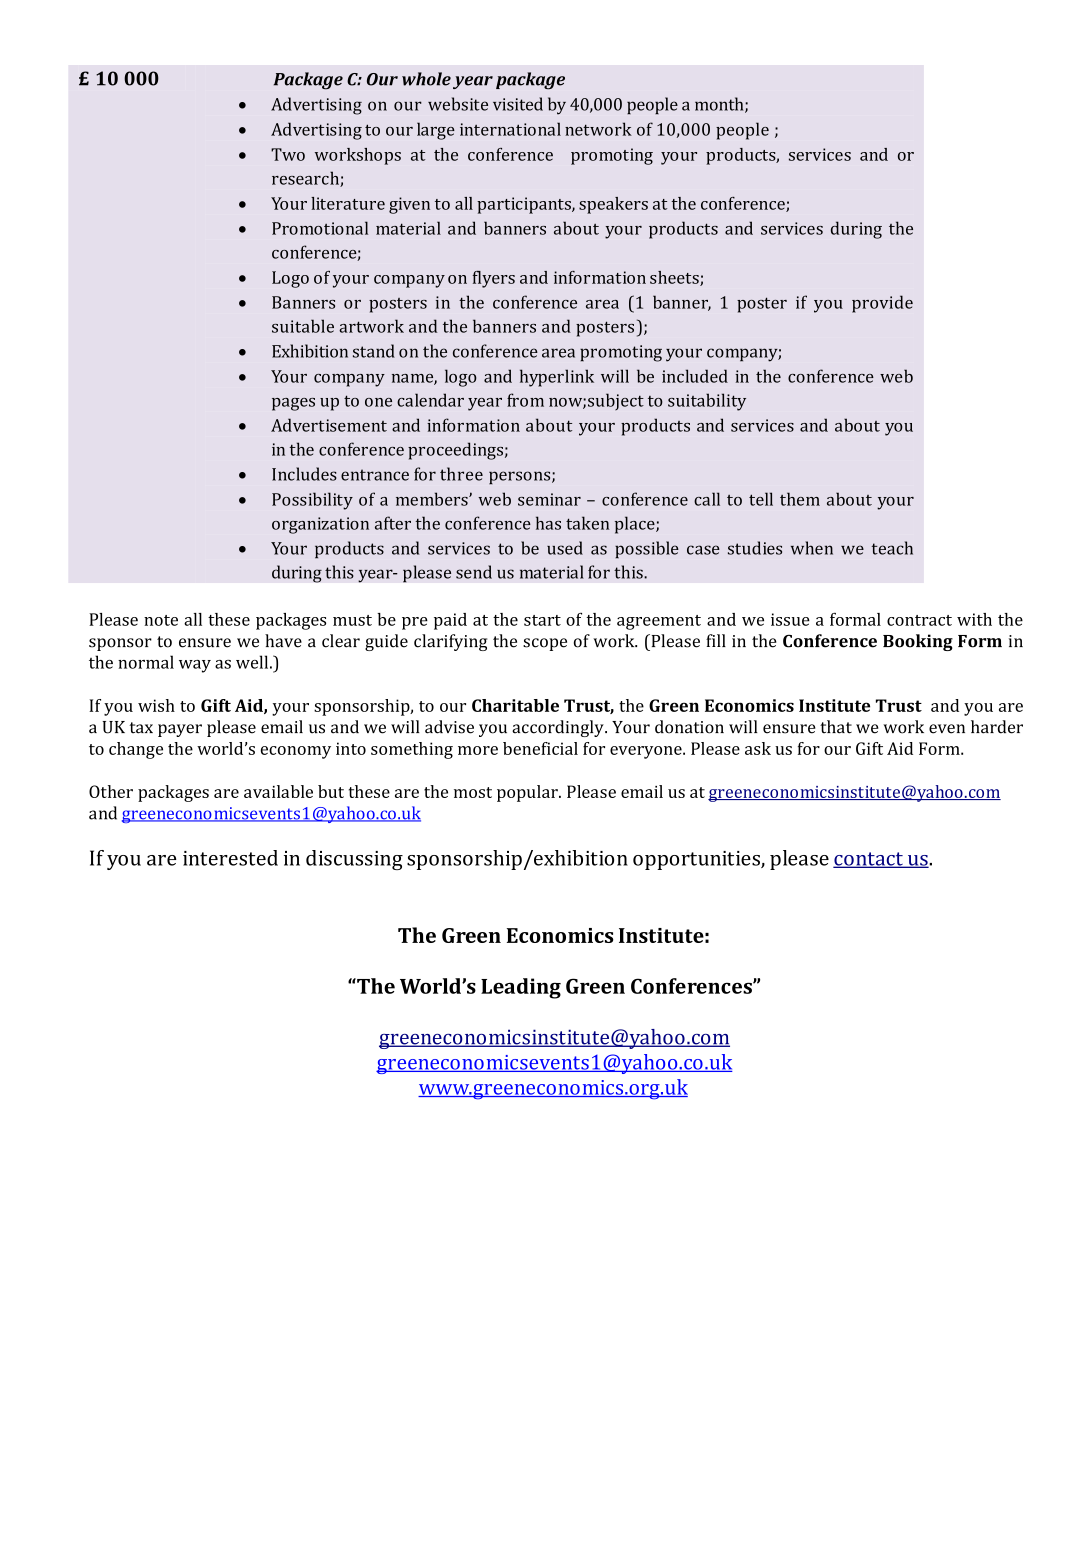 The height and width of the screenshot is (1546, 1092). Describe the element at coordinates (293, 404) in the screenshot. I see `pages` at that location.
